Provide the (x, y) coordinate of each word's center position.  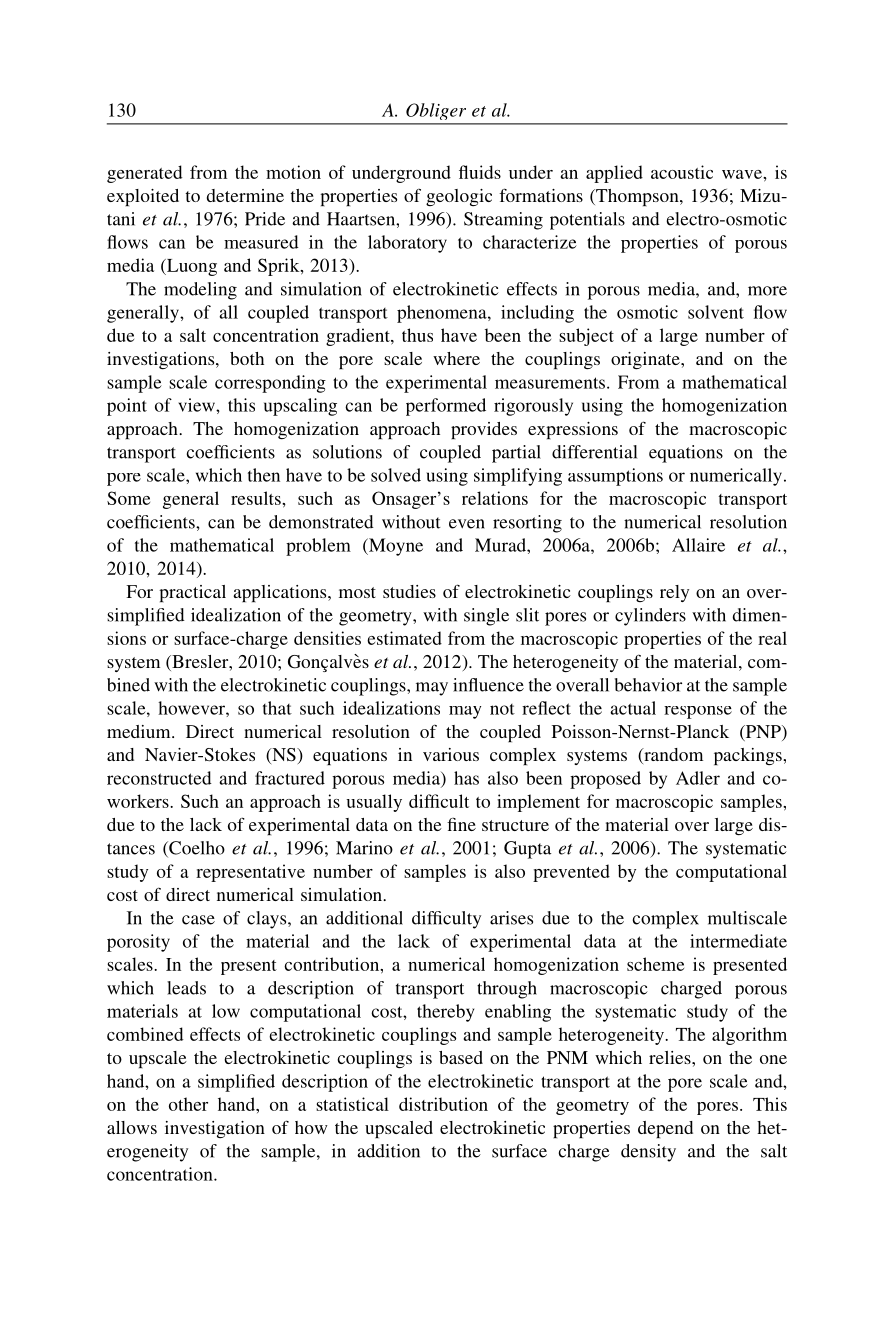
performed (446, 407)
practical (192, 593)
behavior (648, 685)
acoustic (682, 172)
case (198, 920)
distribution (443, 1104)
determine (245, 195)
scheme (655, 964)
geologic (459, 197)
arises (511, 918)
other (188, 1104)
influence (488, 685)
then (264, 475)
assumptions (615, 477)
